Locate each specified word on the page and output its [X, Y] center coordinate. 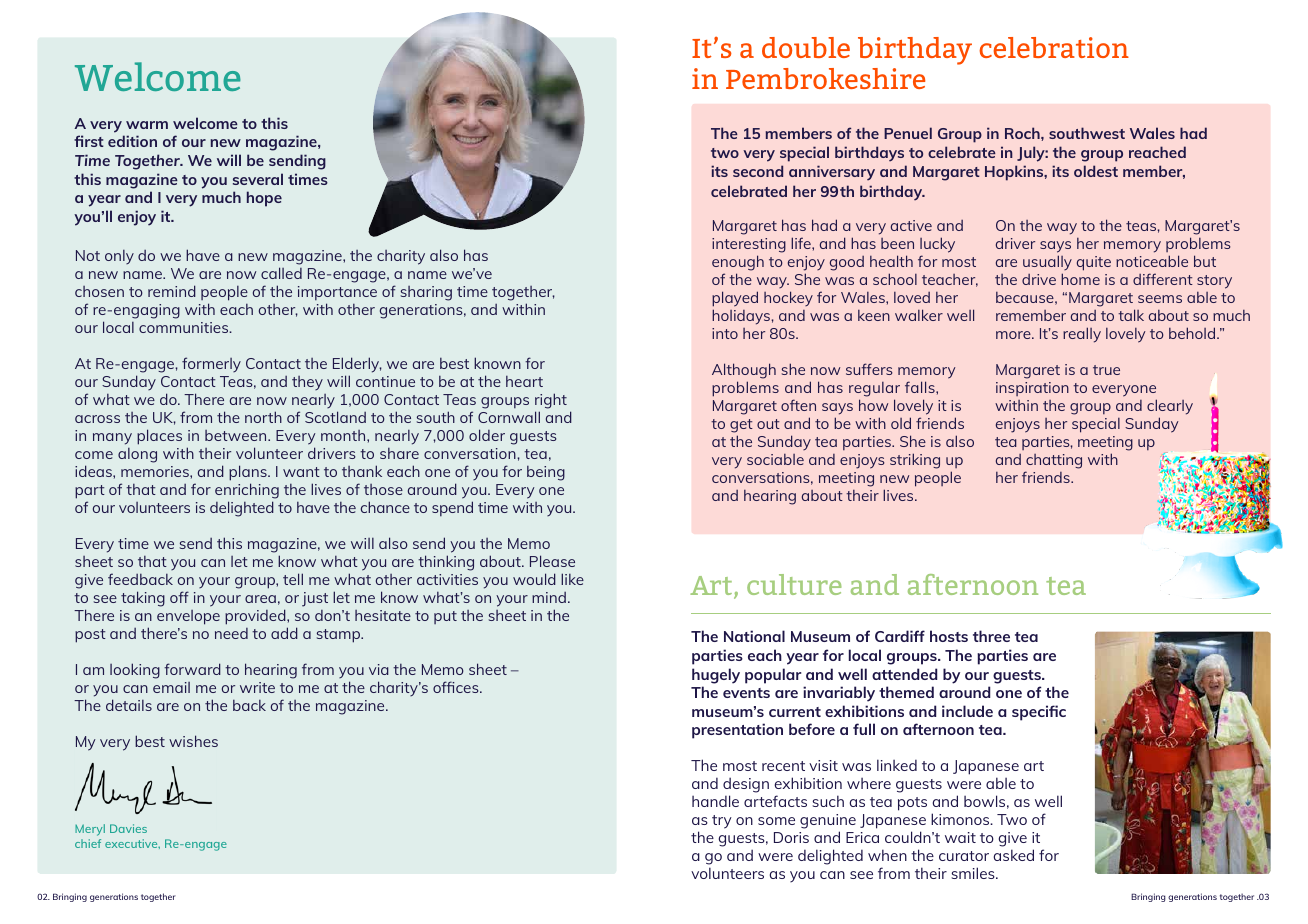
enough [738, 264]
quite [1094, 263]
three [991, 636]
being [546, 473]
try [722, 822]
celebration [1054, 47]
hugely [716, 676]
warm [147, 125]
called [281, 273]
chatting [1053, 463]
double [806, 47]
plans [249, 473]
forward [192, 669]
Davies [128, 828]
